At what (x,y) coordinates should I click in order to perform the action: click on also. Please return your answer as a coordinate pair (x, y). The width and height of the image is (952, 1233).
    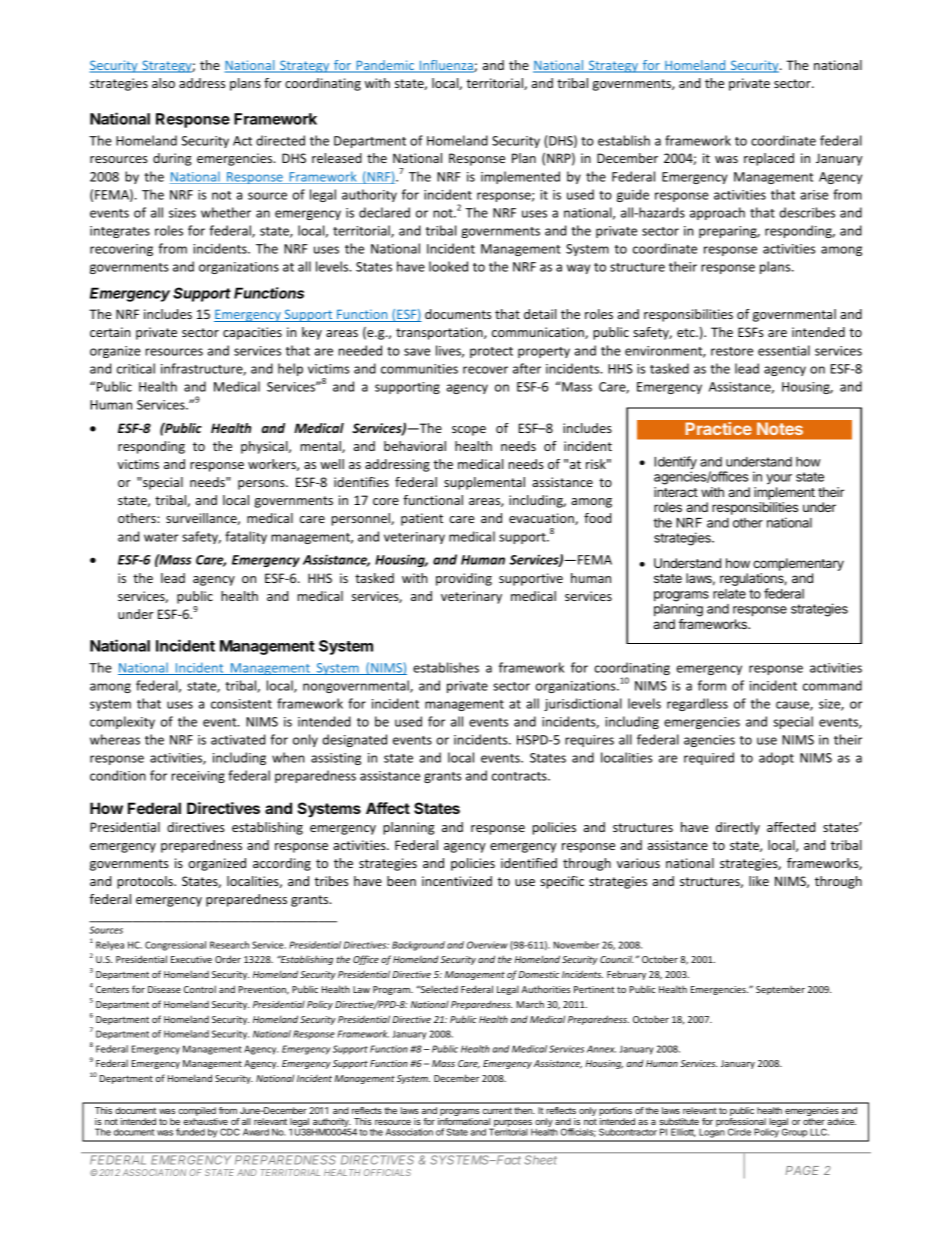
    Looking at the image, I should click on (163, 83).
